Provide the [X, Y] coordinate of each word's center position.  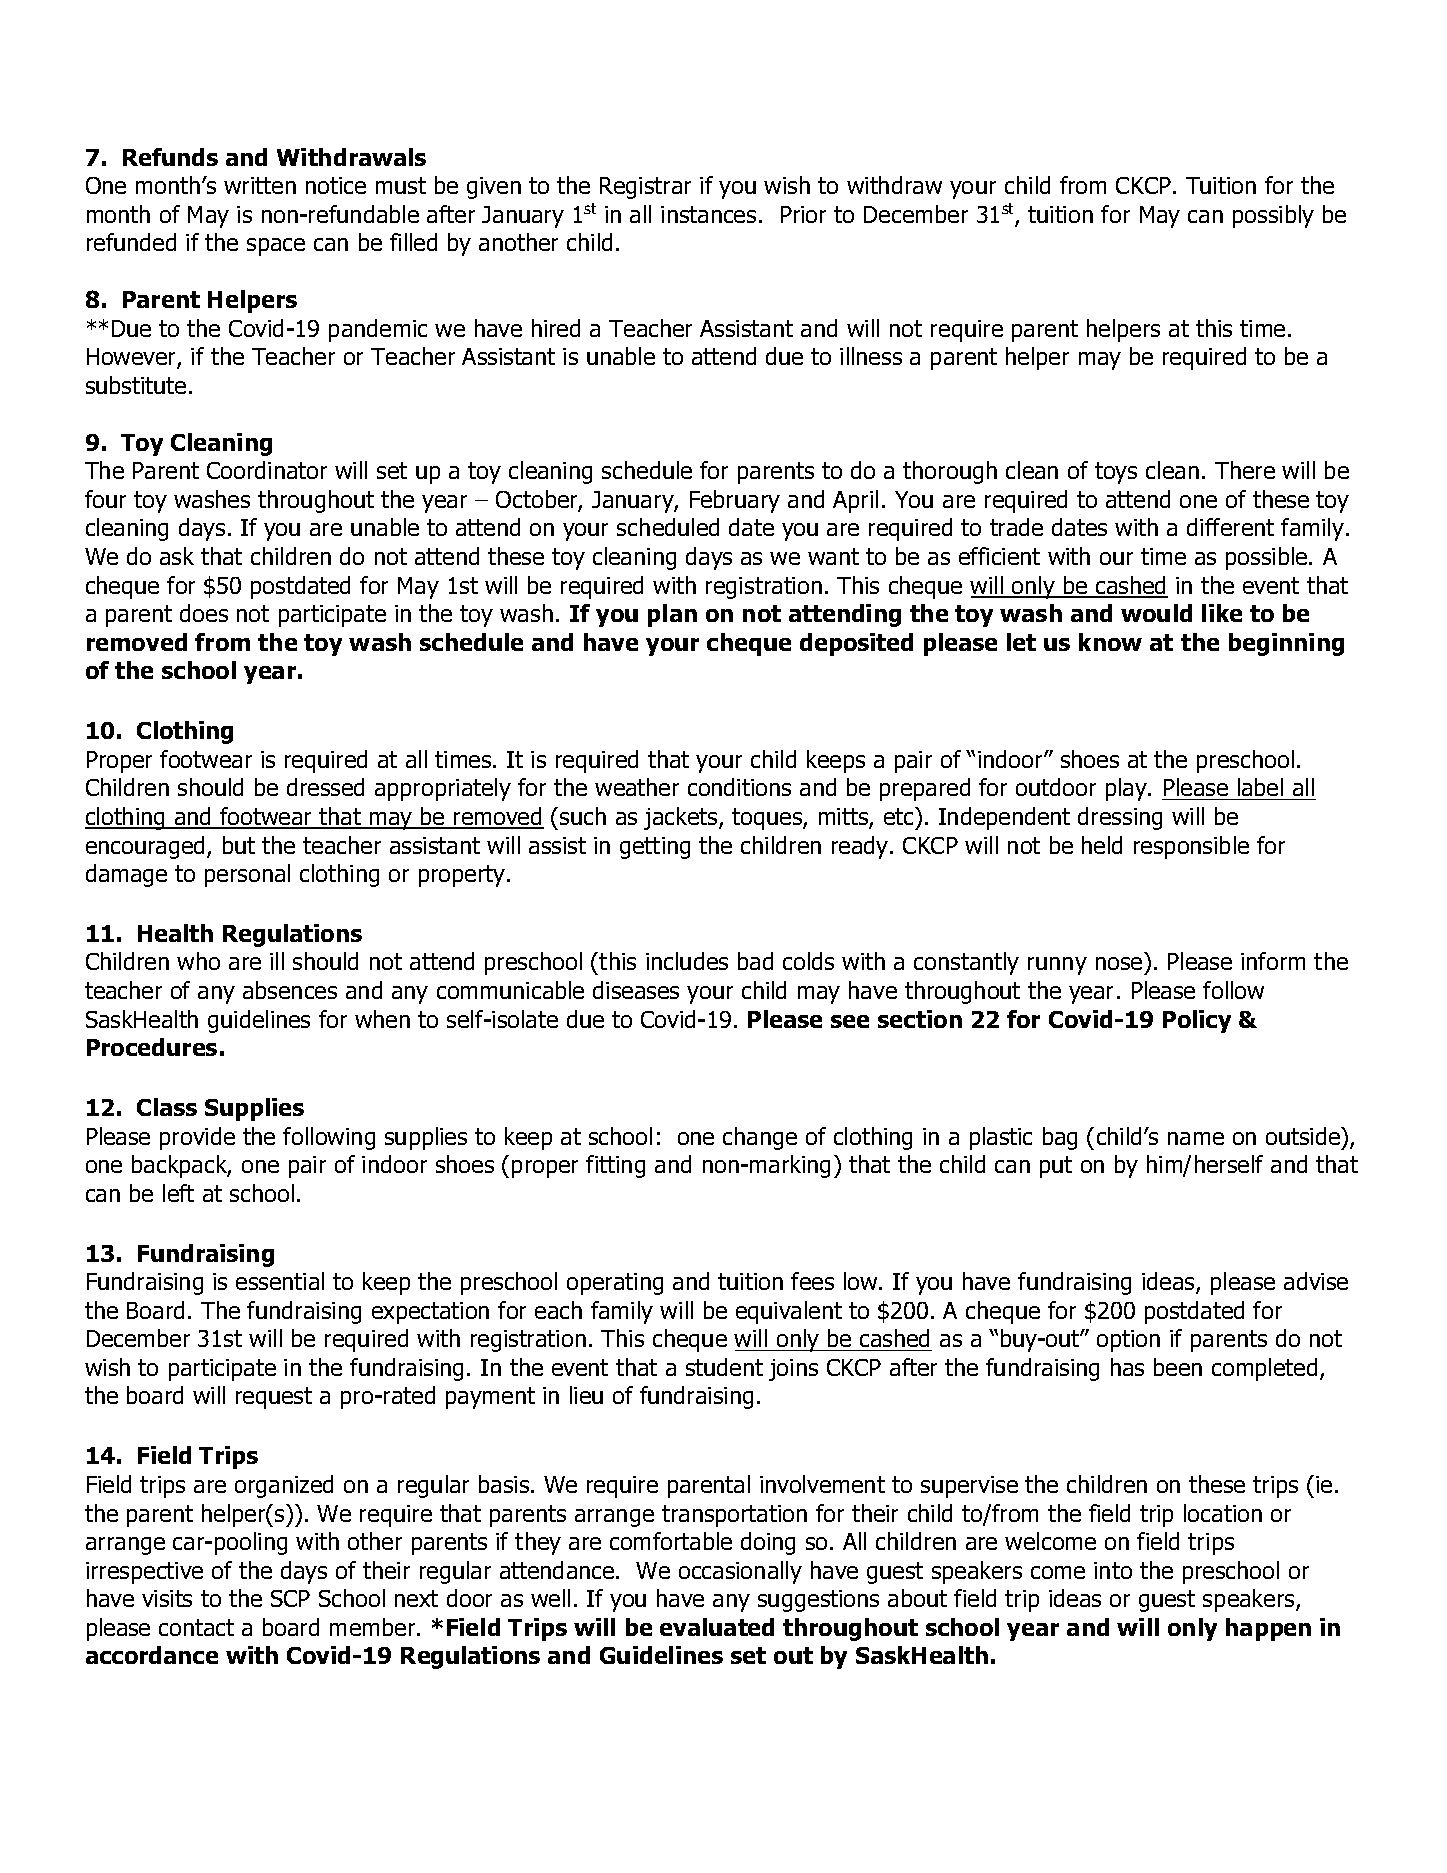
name [1196, 1138]
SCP [290, 1598]
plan [672, 615]
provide [197, 1138]
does [204, 613]
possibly [1273, 216]
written [260, 185]
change [760, 1138]
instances [708, 214]
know [1110, 642]
